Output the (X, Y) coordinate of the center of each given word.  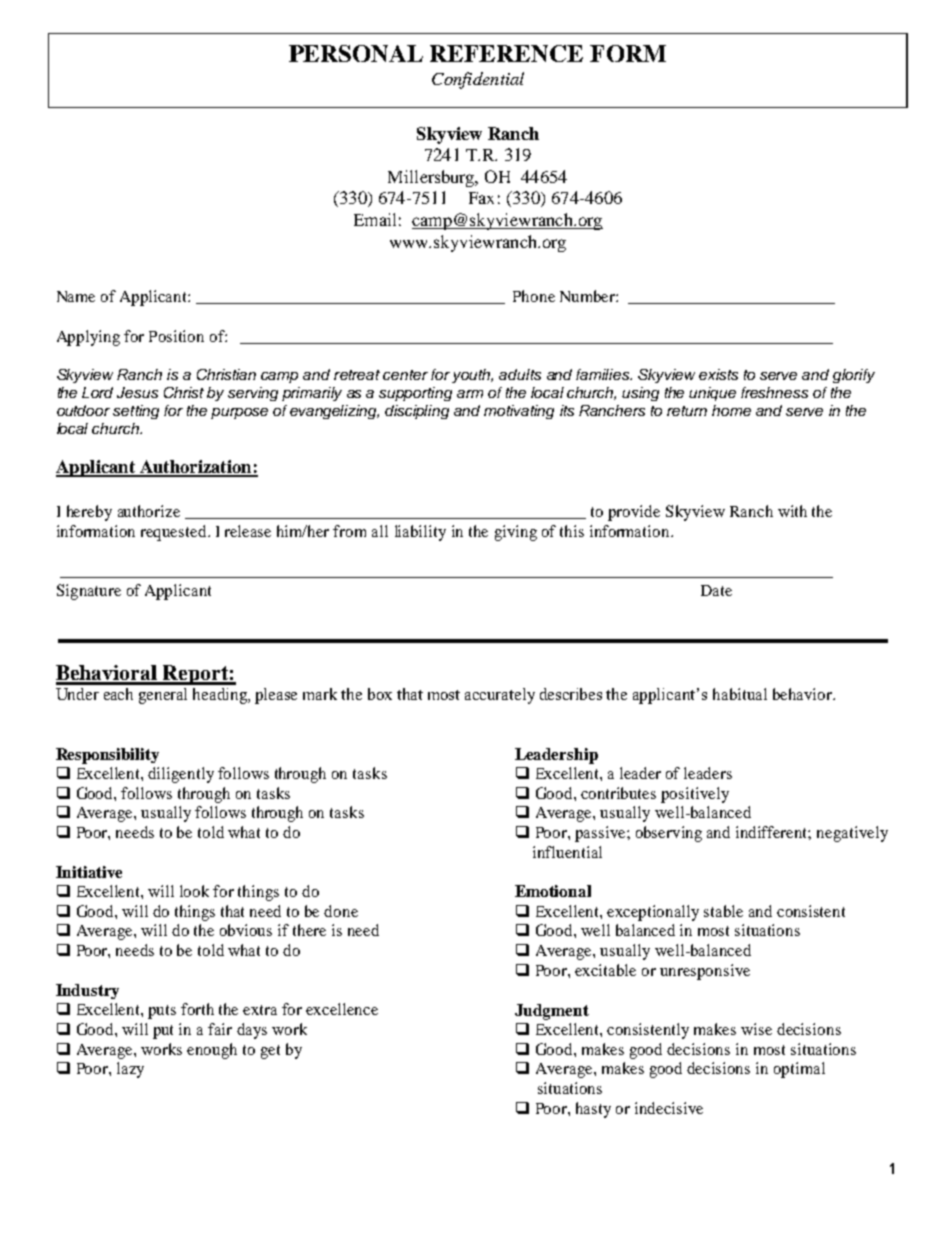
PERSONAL (356, 53)
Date (716, 590)
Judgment (552, 1012)
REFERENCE (506, 53)
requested (175, 533)
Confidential (478, 80)
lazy (130, 1070)
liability (420, 533)
